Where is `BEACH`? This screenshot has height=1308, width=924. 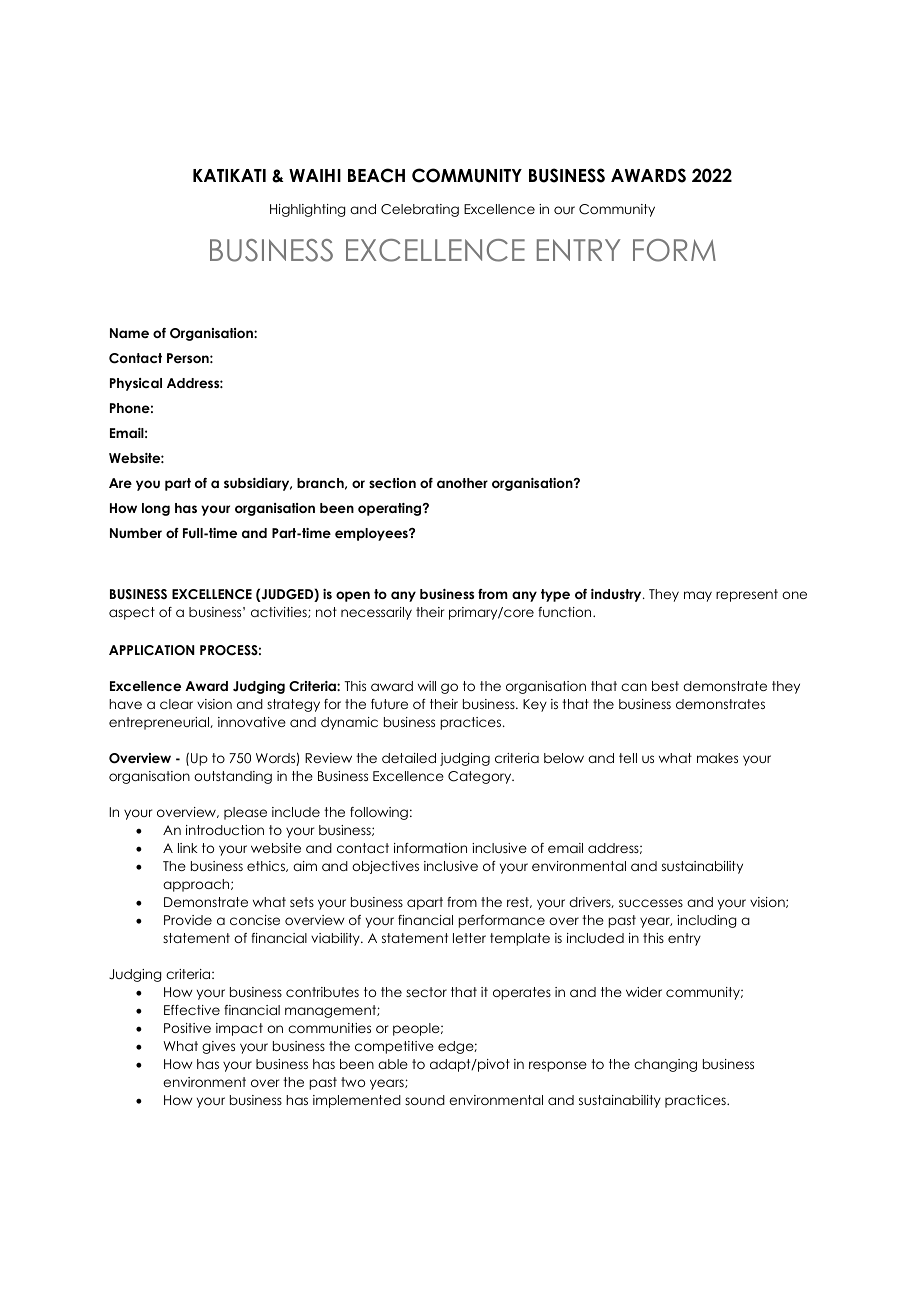
BEACH is located at coordinates (376, 175).
